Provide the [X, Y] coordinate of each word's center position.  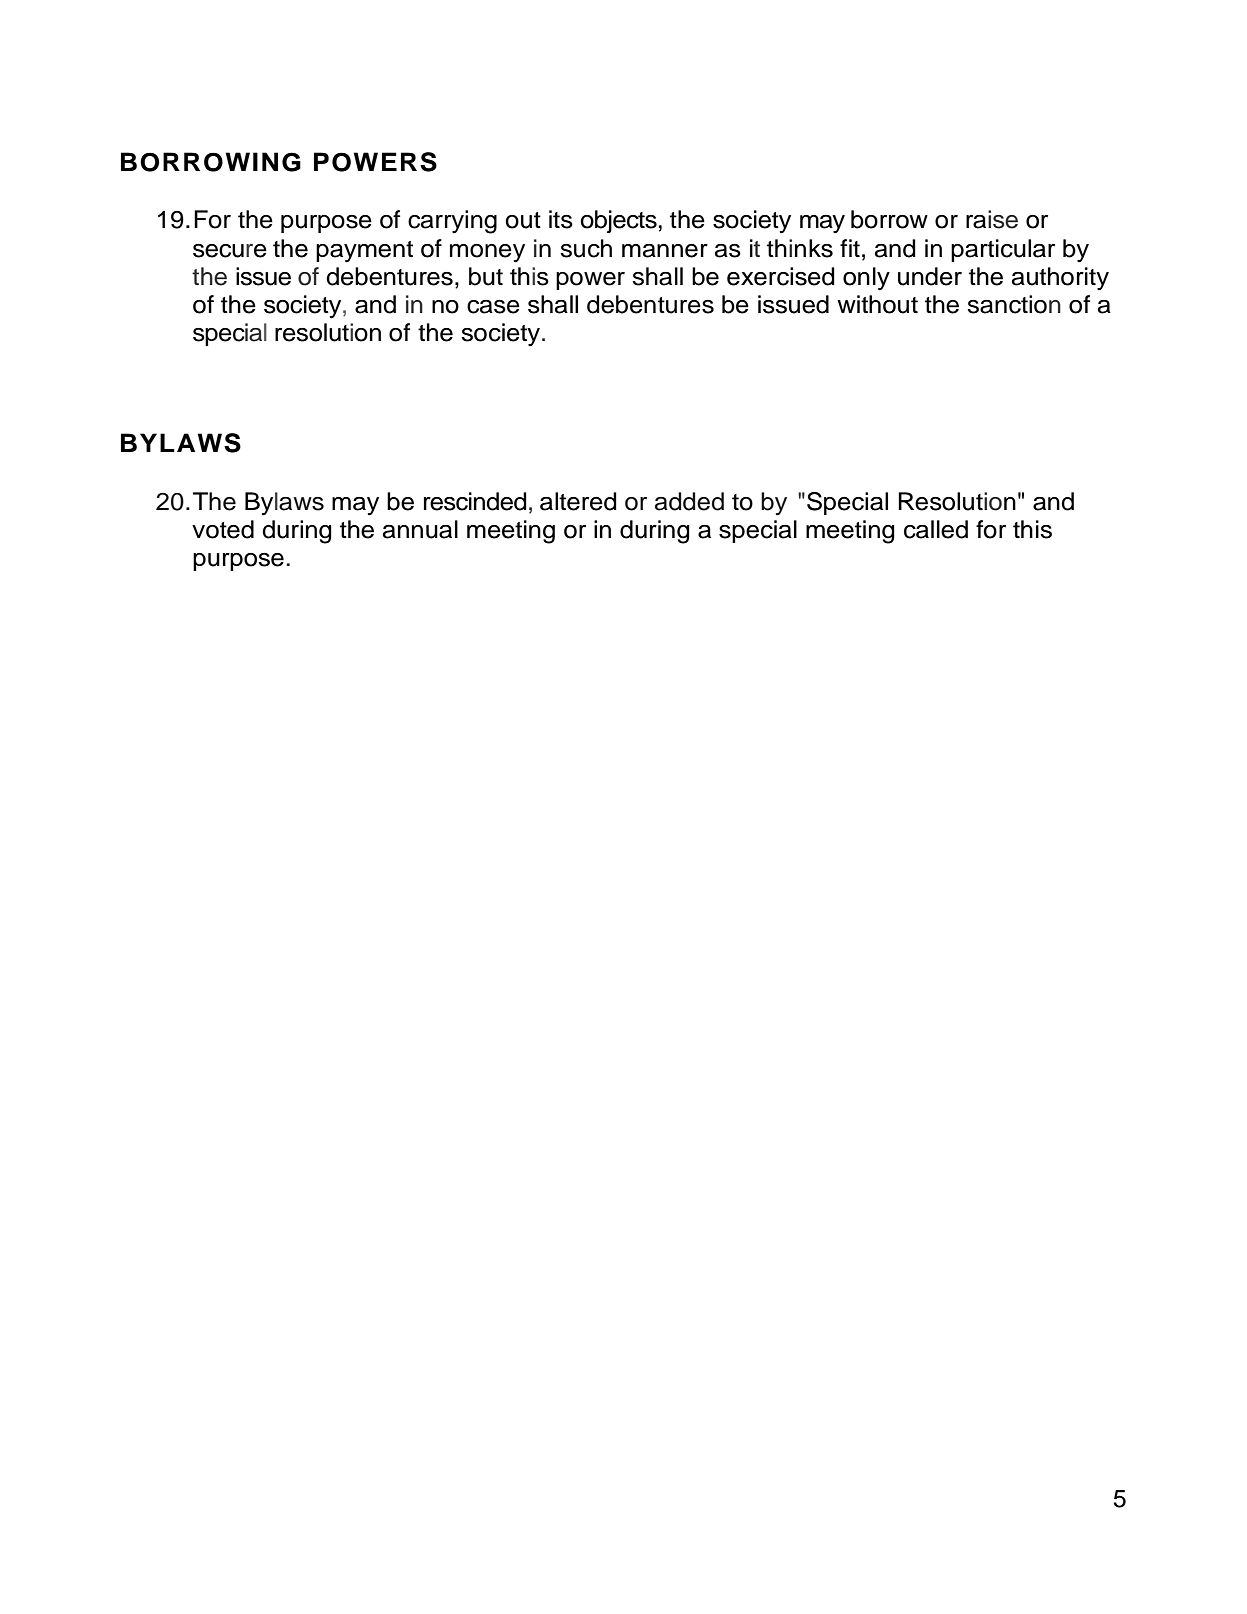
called [936, 529]
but [486, 276]
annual [420, 529]
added [689, 501]
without [877, 304]
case [493, 307]
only [866, 279]
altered [578, 501]
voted [223, 529]
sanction [1014, 304]
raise [992, 219]
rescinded [475, 501]
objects [619, 221]
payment [364, 252]
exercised [781, 276]
